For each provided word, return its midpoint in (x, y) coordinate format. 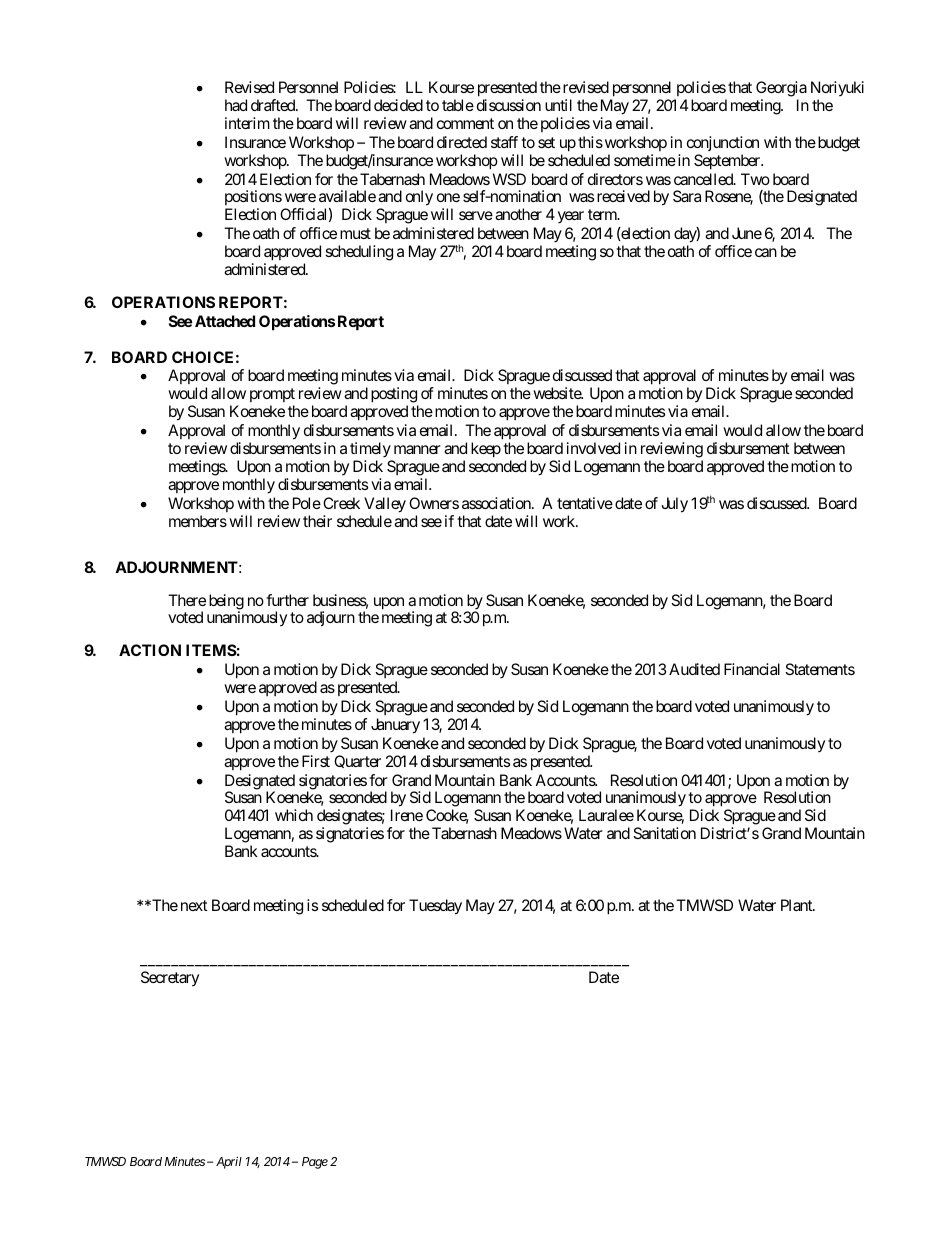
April (229, 1163)
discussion (509, 105)
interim (247, 123)
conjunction (723, 143)
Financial (752, 669)
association (497, 503)
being (226, 603)
